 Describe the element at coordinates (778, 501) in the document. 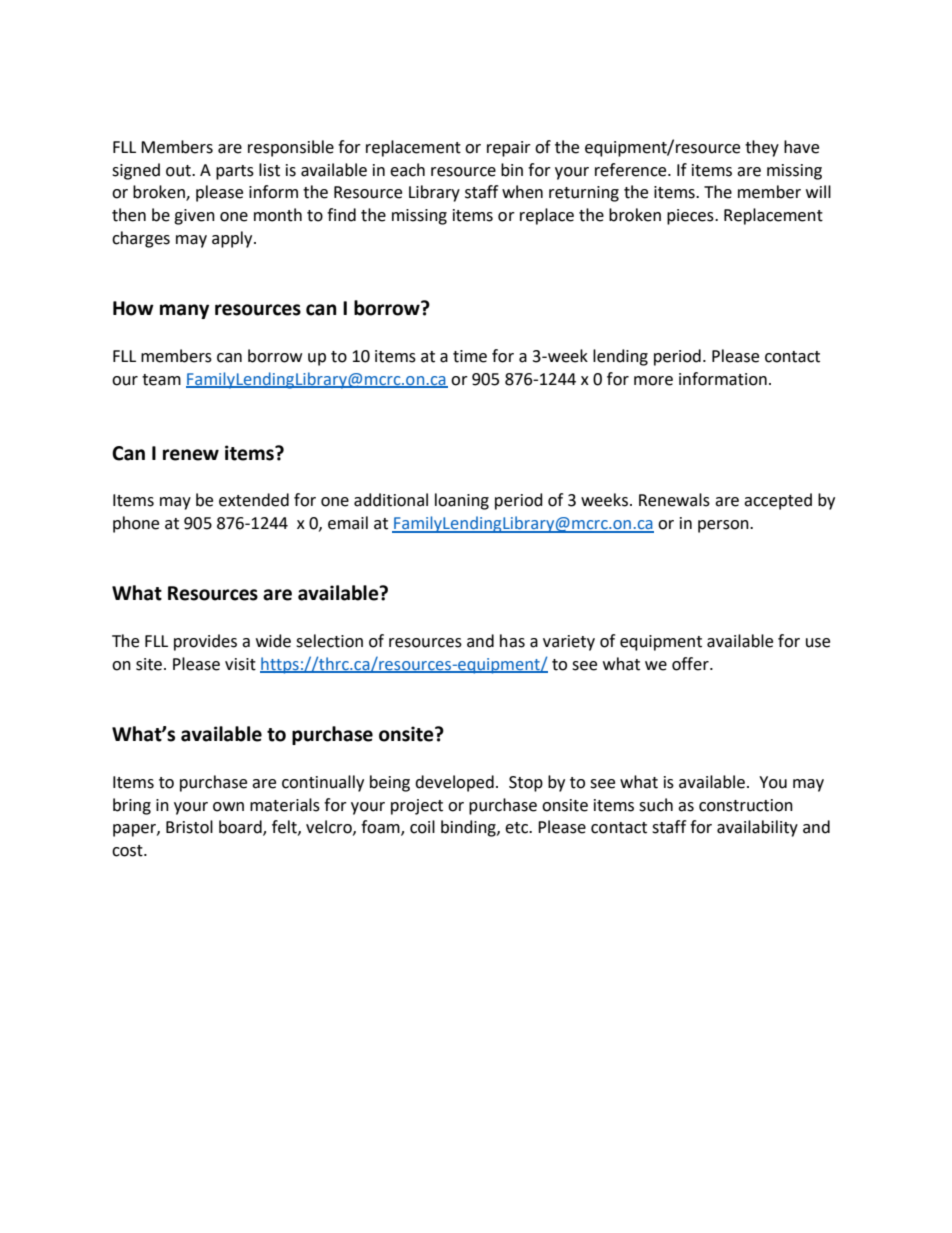

I see `accepted` at that location.
